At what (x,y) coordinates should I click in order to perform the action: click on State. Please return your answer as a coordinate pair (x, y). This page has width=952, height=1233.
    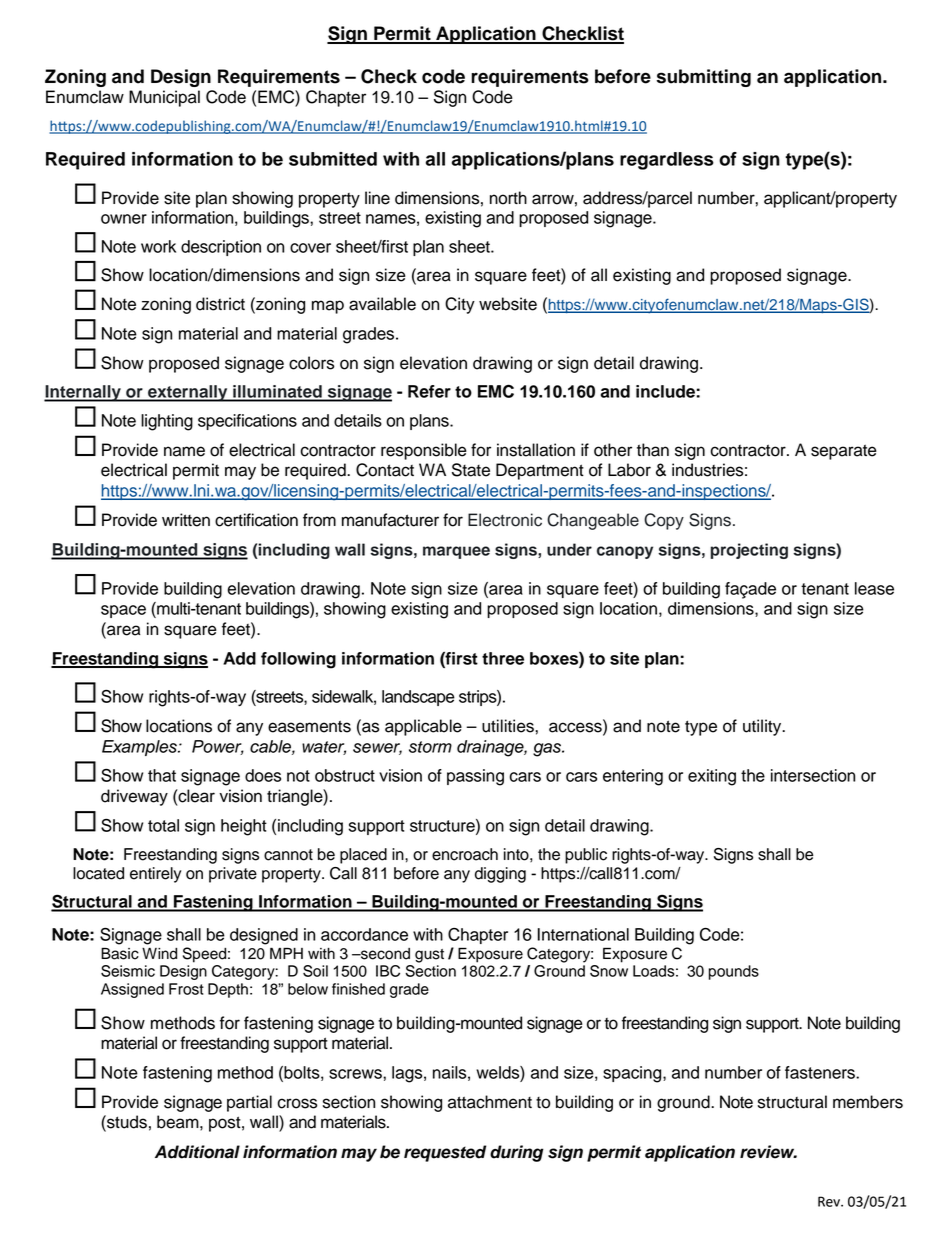
    Looking at the image, I should click on (471, 470).
